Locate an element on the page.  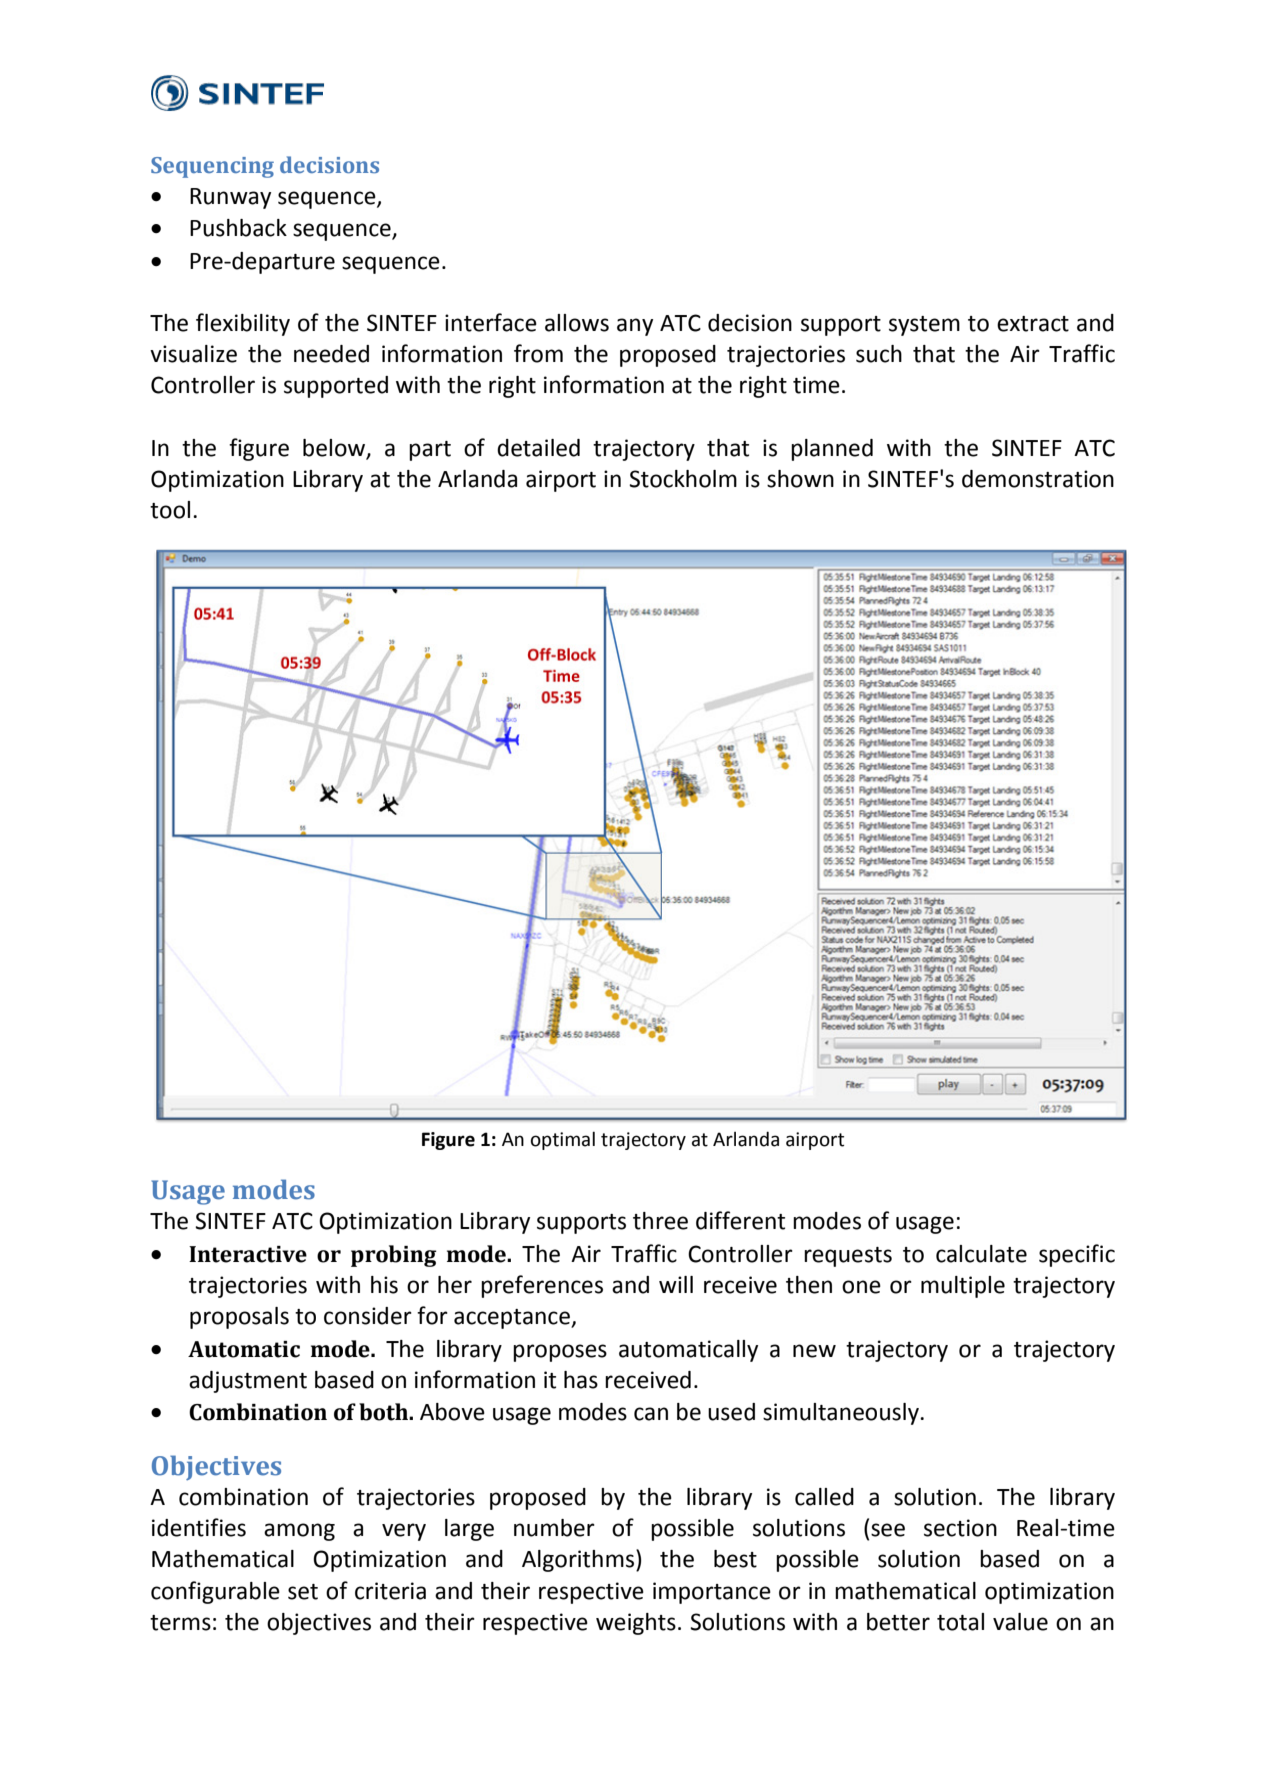
optimal is located at coordinates (563, 1140).
